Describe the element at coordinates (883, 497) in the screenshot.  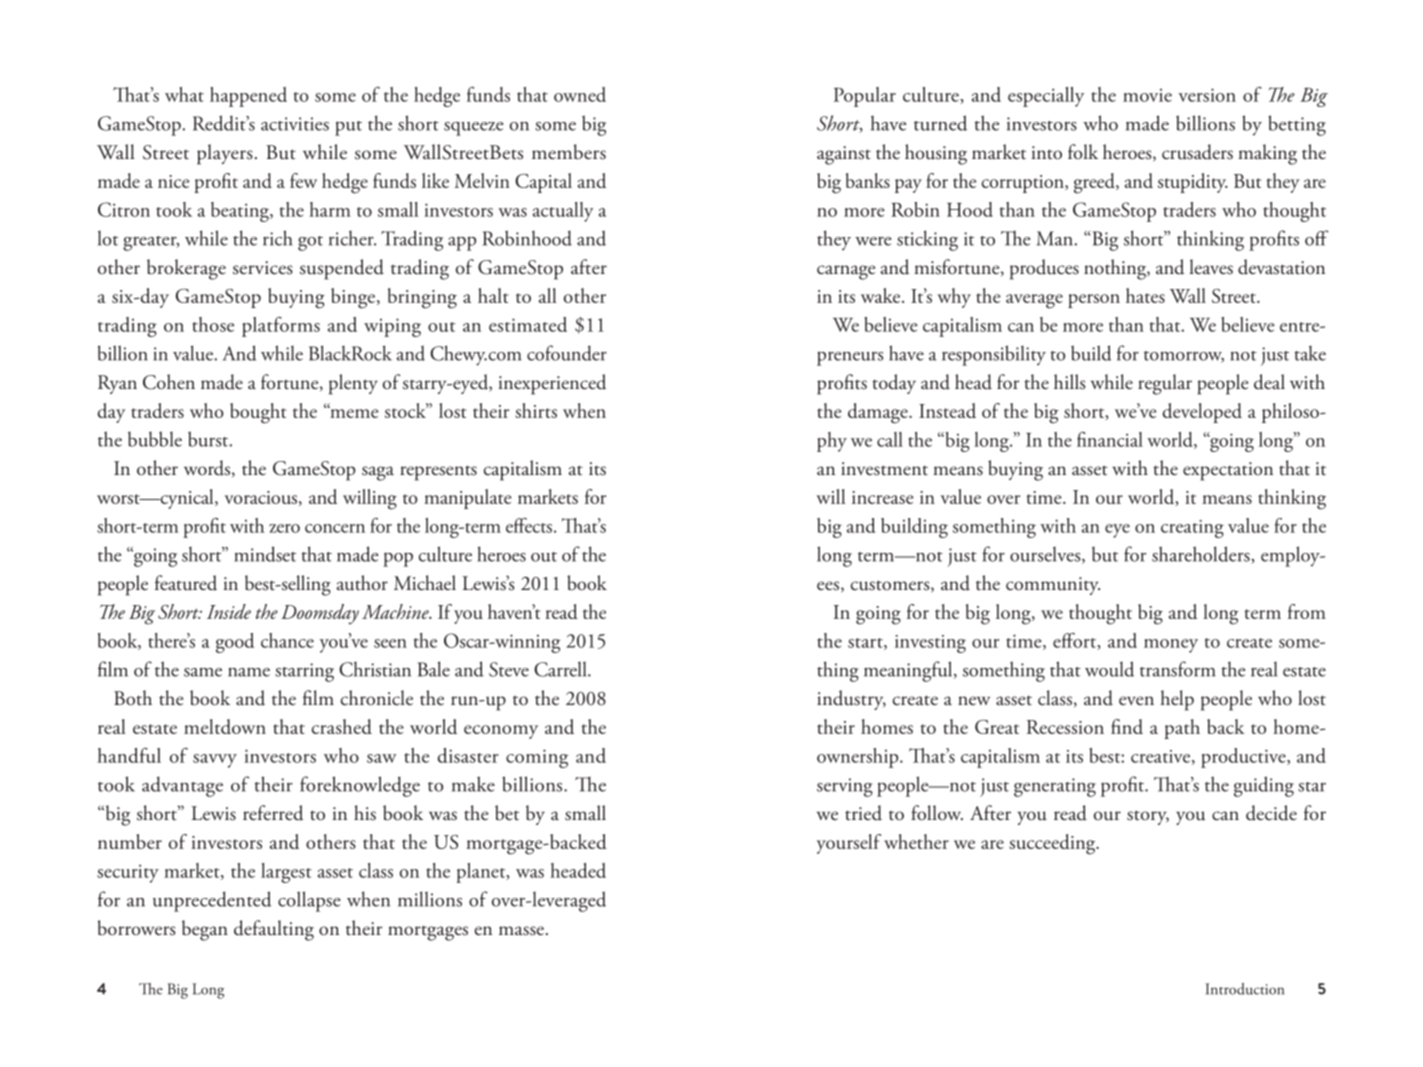
I see `increase` at that location.
